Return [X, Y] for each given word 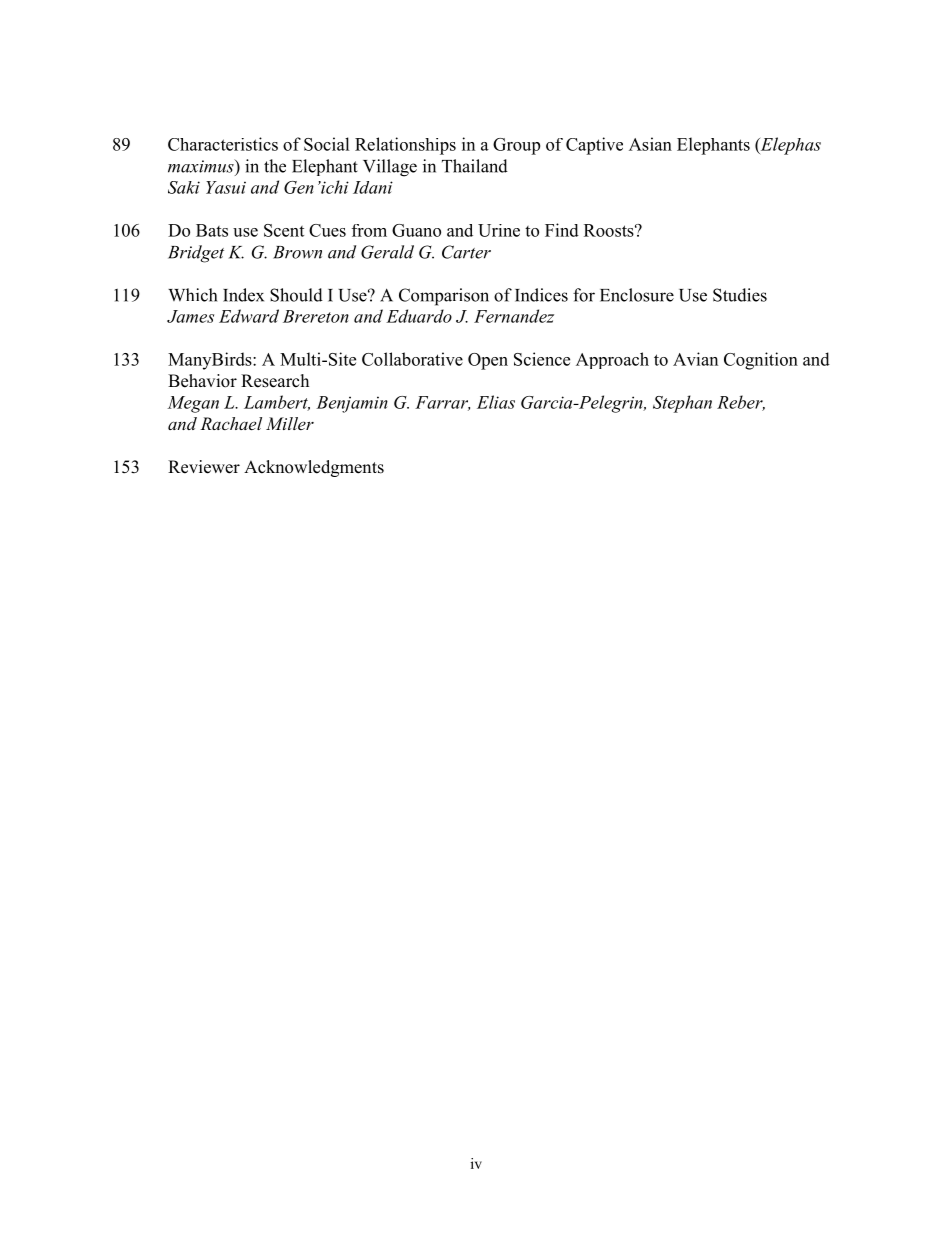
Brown [297, 252]
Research [275, 381]
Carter [466, 252]
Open [488, 361]
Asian [650, 144]
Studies [740, 295]
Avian [695, 359]
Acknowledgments [314, 468]
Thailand [475, 166]
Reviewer [204, 467]
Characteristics [223, 144]
